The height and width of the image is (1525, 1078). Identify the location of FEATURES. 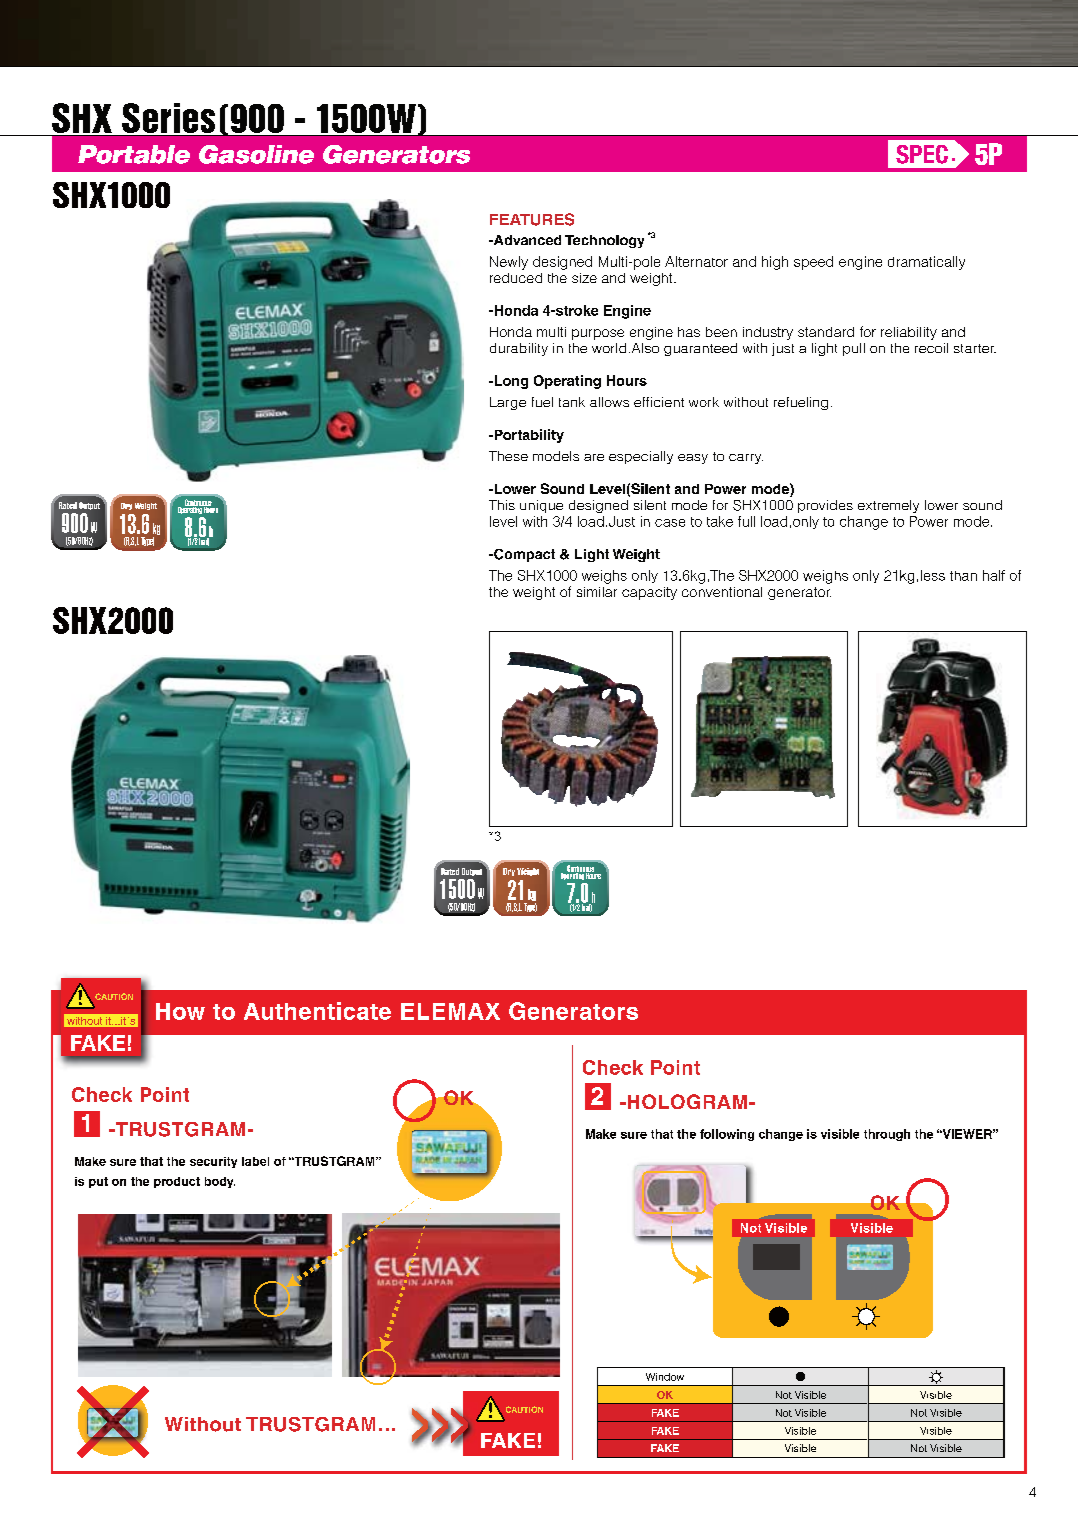
(532, 219).
